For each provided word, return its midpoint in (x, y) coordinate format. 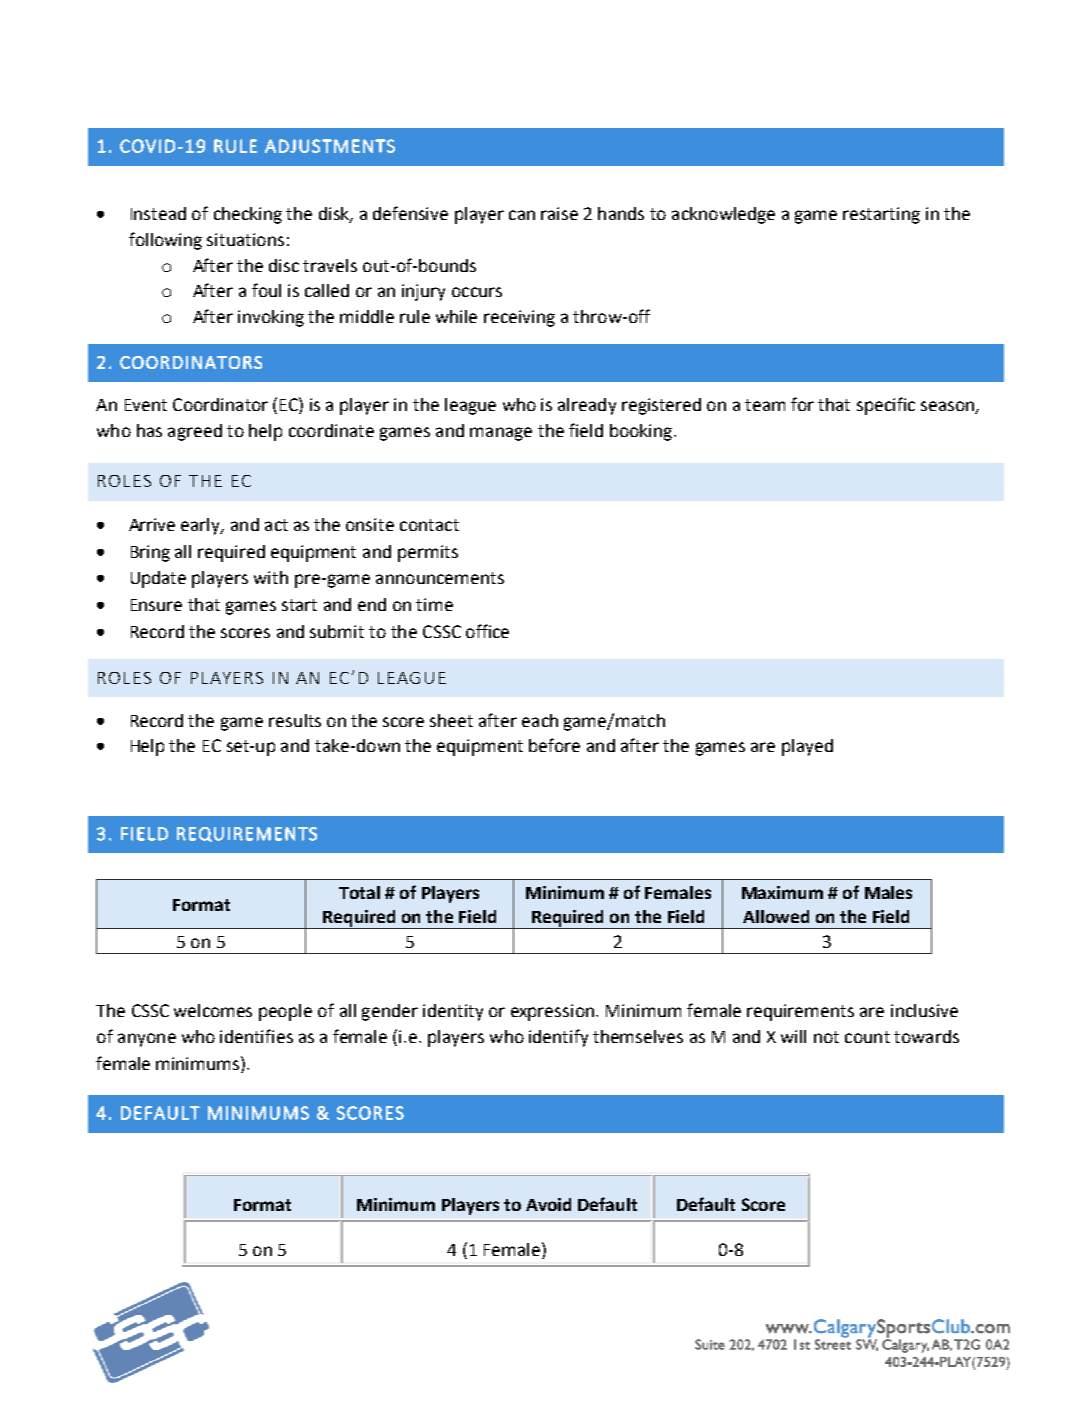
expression (554, 1012)
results (295, 720)
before (554, 745)
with (271, 577)
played (807, 747)
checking (248, 215)
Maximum (782, 892)
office (487, 631)
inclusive (924, 1010)
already (587, 406)
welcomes (213, 1010)
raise (559, 213)
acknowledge (723, 215)
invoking (271, 318)
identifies (256, 1036)
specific (886, 406)
